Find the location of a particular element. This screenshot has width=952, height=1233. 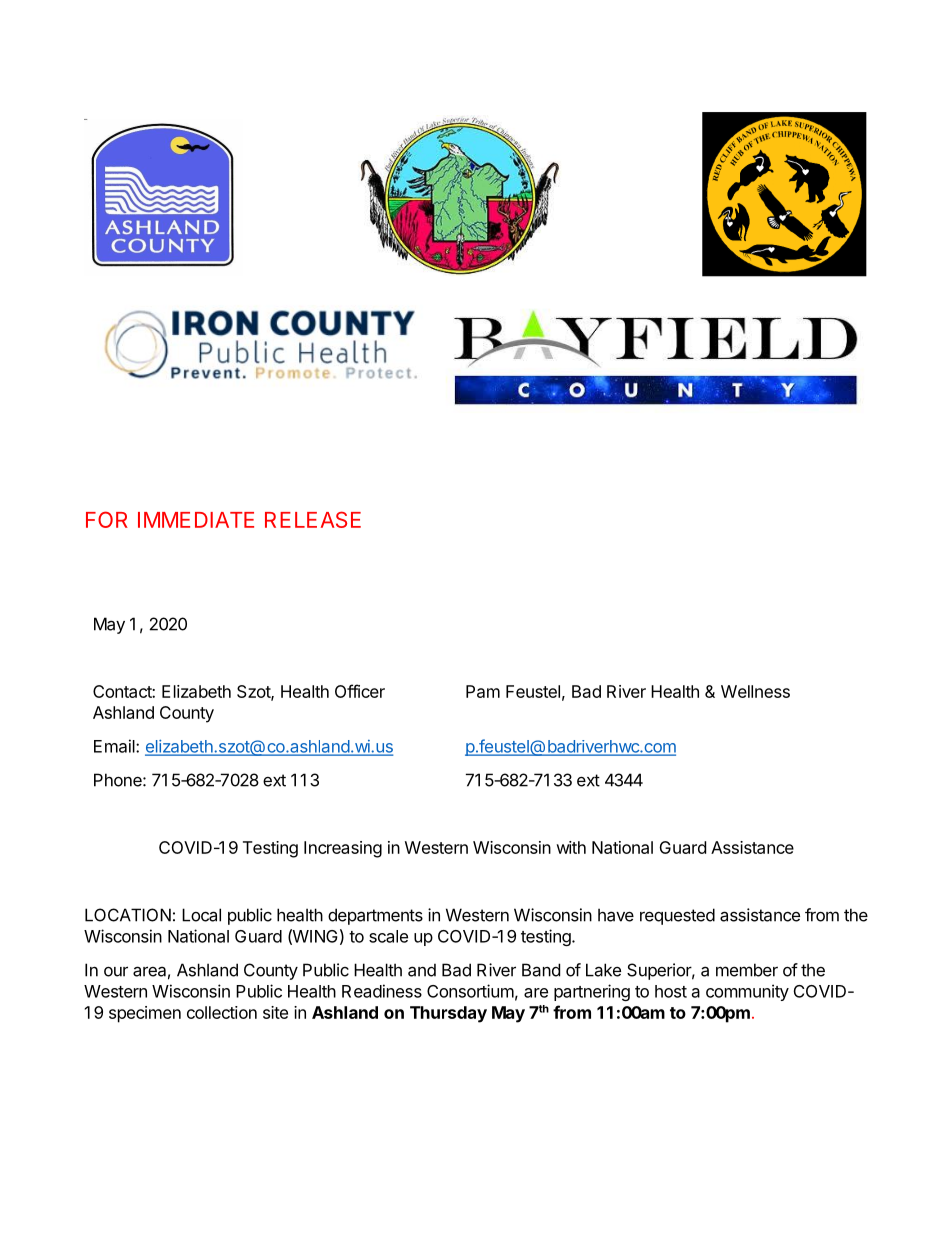

Thursday is located at coordinates (448, 1014).
